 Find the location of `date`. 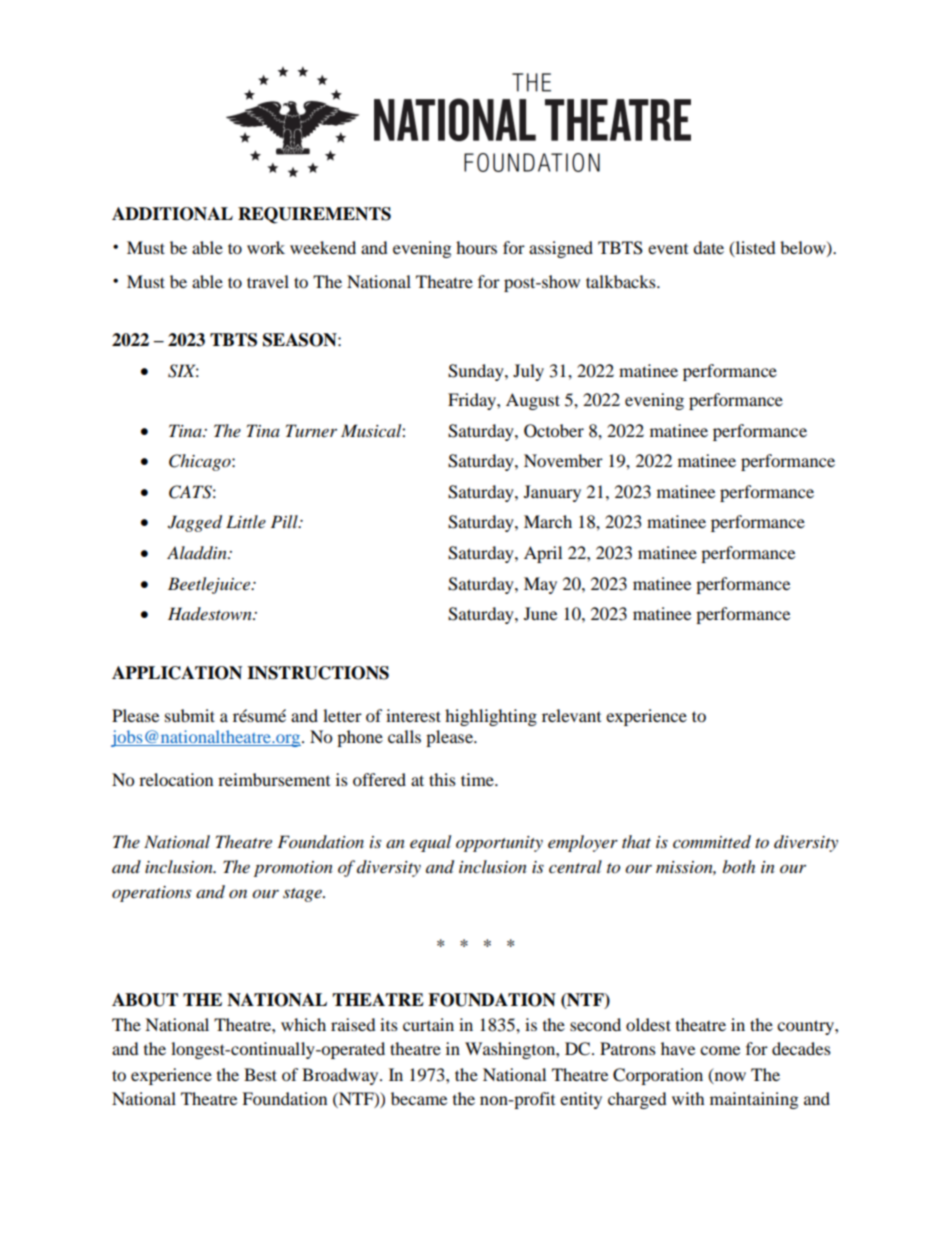

date is located at coordinates (708, 247).
